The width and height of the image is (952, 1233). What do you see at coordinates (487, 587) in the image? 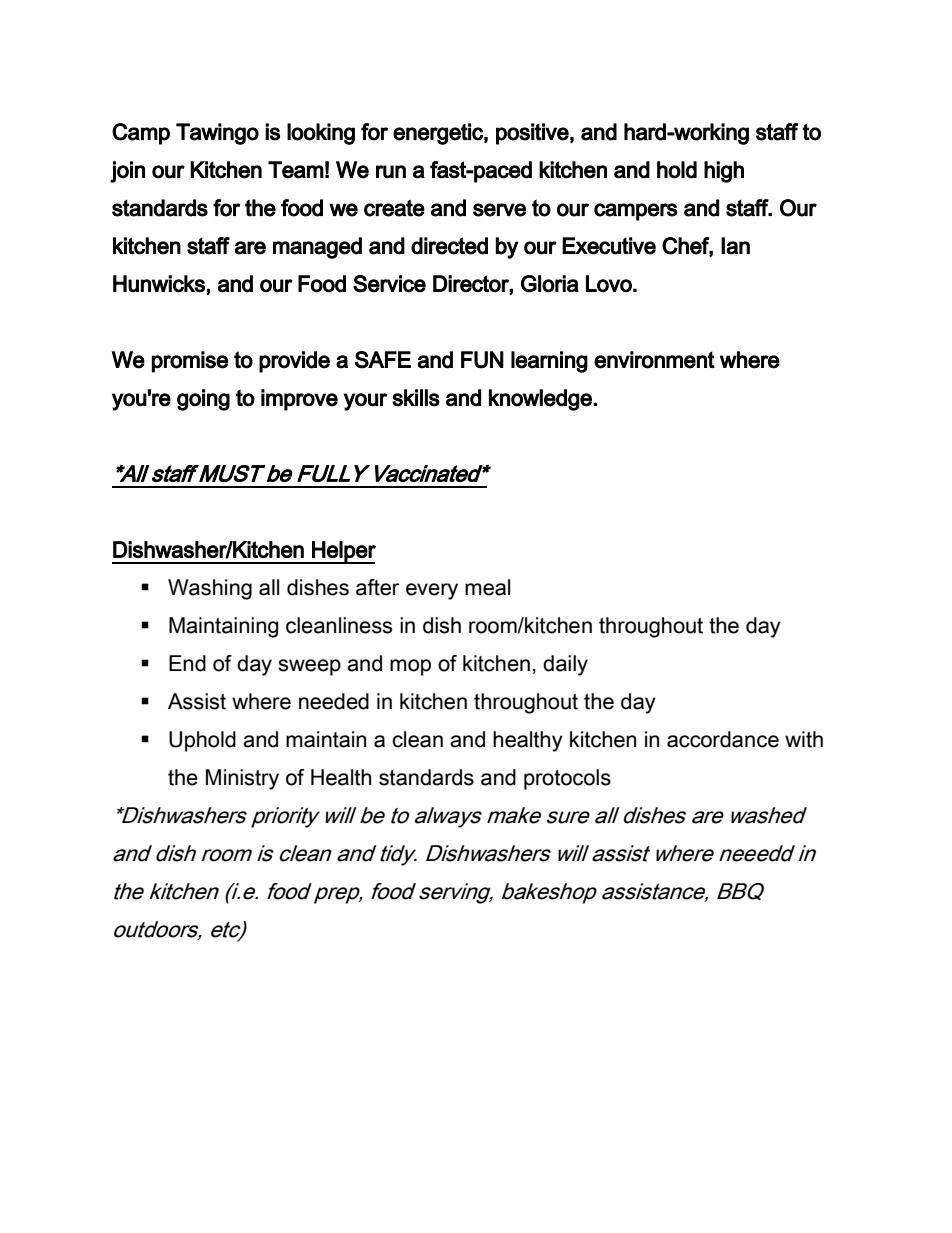
I see `meal` at bounding box center [487, 587].
